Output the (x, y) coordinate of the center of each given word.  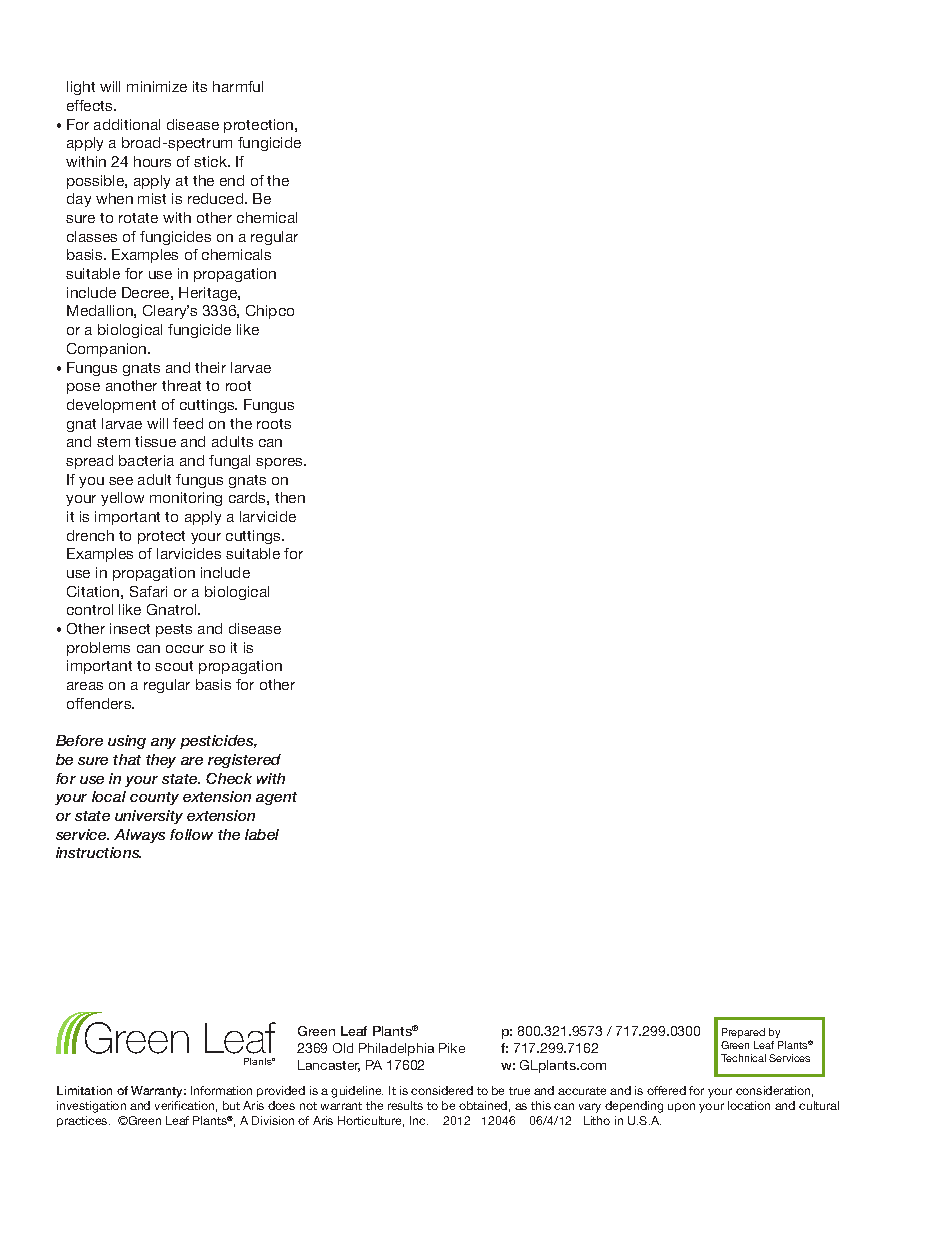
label (262, 834)
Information (221, 1090)
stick (212, 161)
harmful (238, 86)
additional (127, 124)
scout (174, 666)
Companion (108, 350)
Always (139, 836)
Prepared (743, 1033)
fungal (229, 462)
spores (281, 463)
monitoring (186, 499)
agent (276, 798)
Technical (743, 1058)
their (210, 367)
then (290, 497)
